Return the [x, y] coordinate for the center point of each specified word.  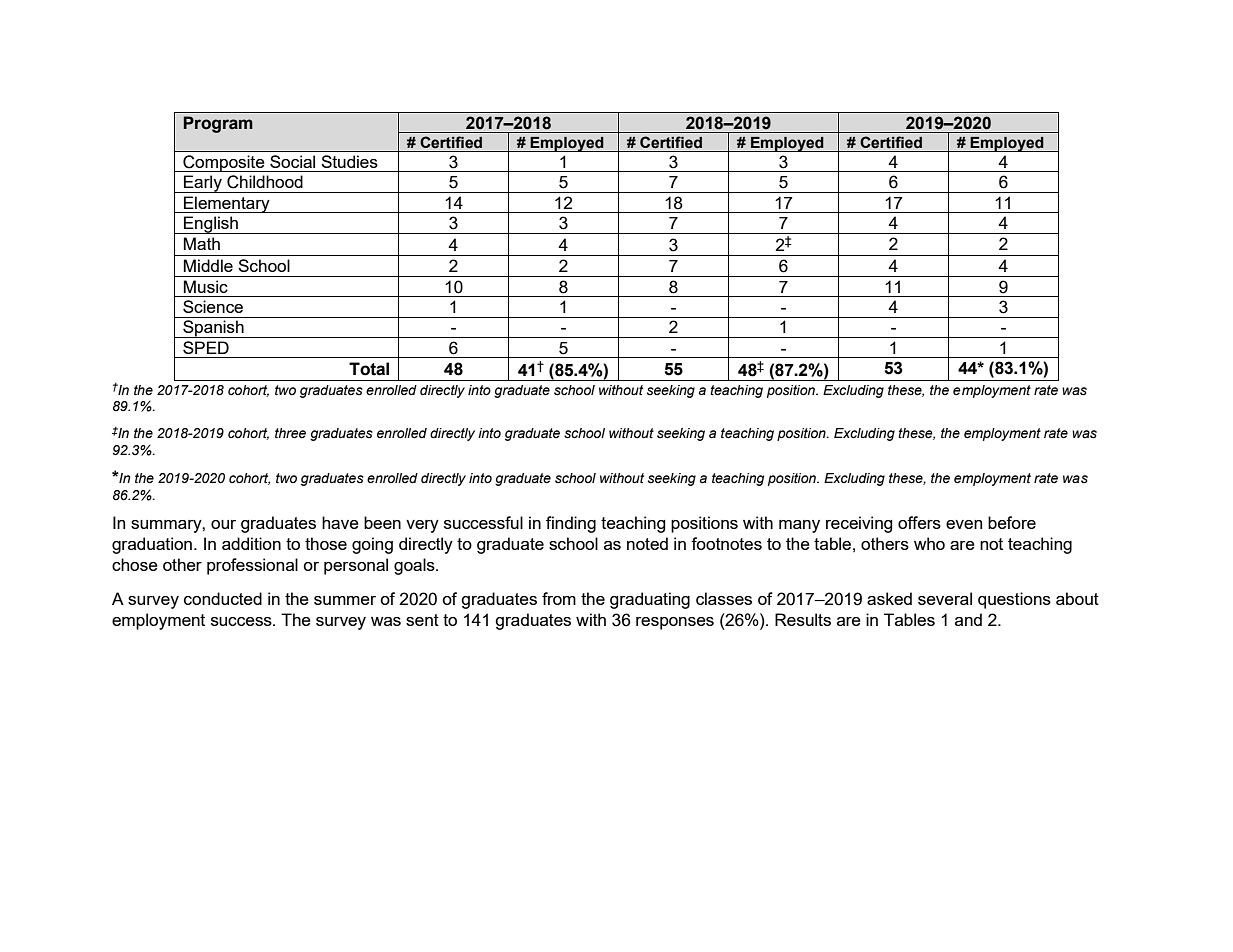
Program [218, 124]
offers [919, 522]
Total [369, 369]
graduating [650, 600]
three [290, 433]
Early [203, 184]
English [211, 225]
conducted [223, 598]
